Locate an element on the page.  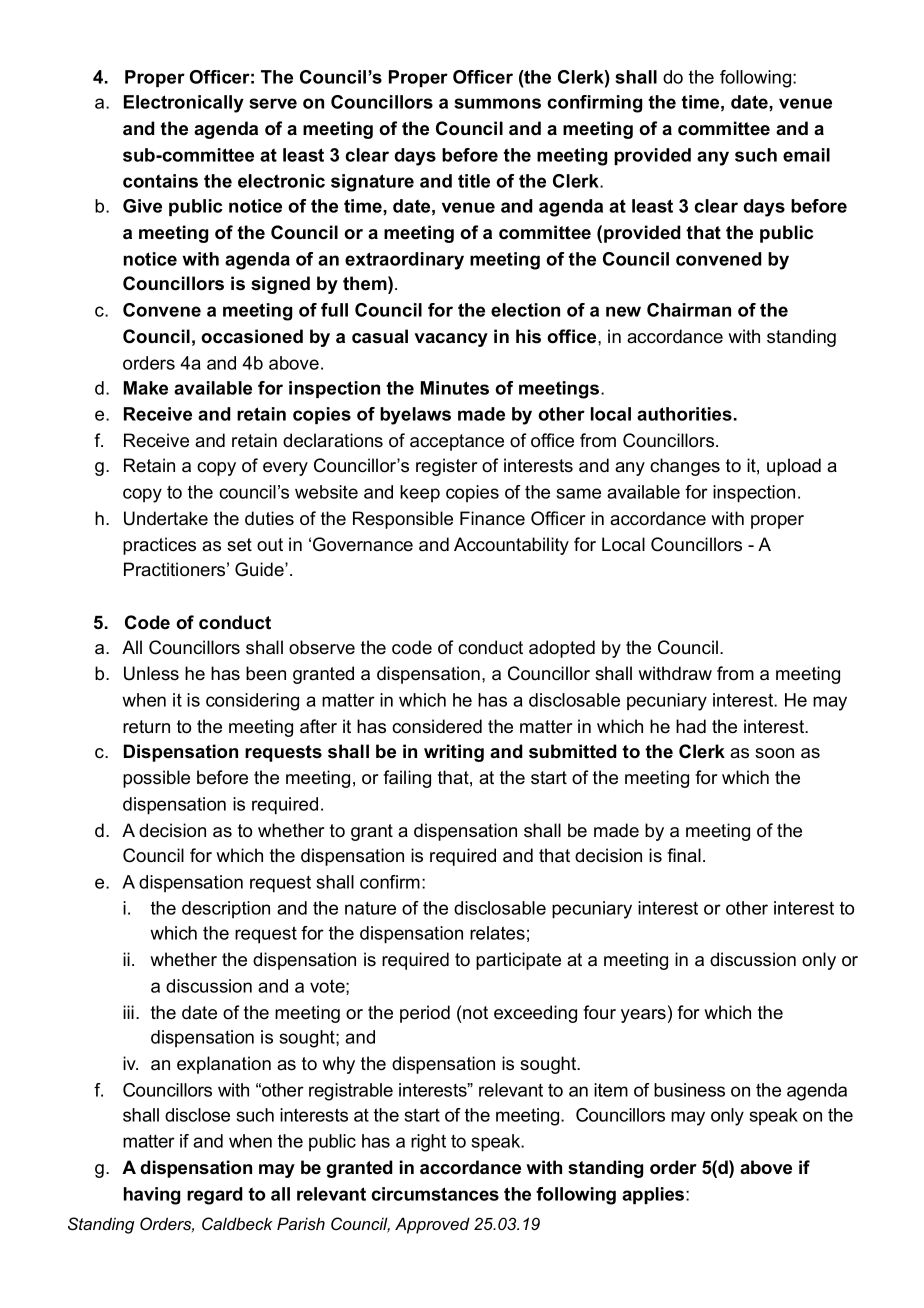
circumstances is located at coordinates (435, 1194).
